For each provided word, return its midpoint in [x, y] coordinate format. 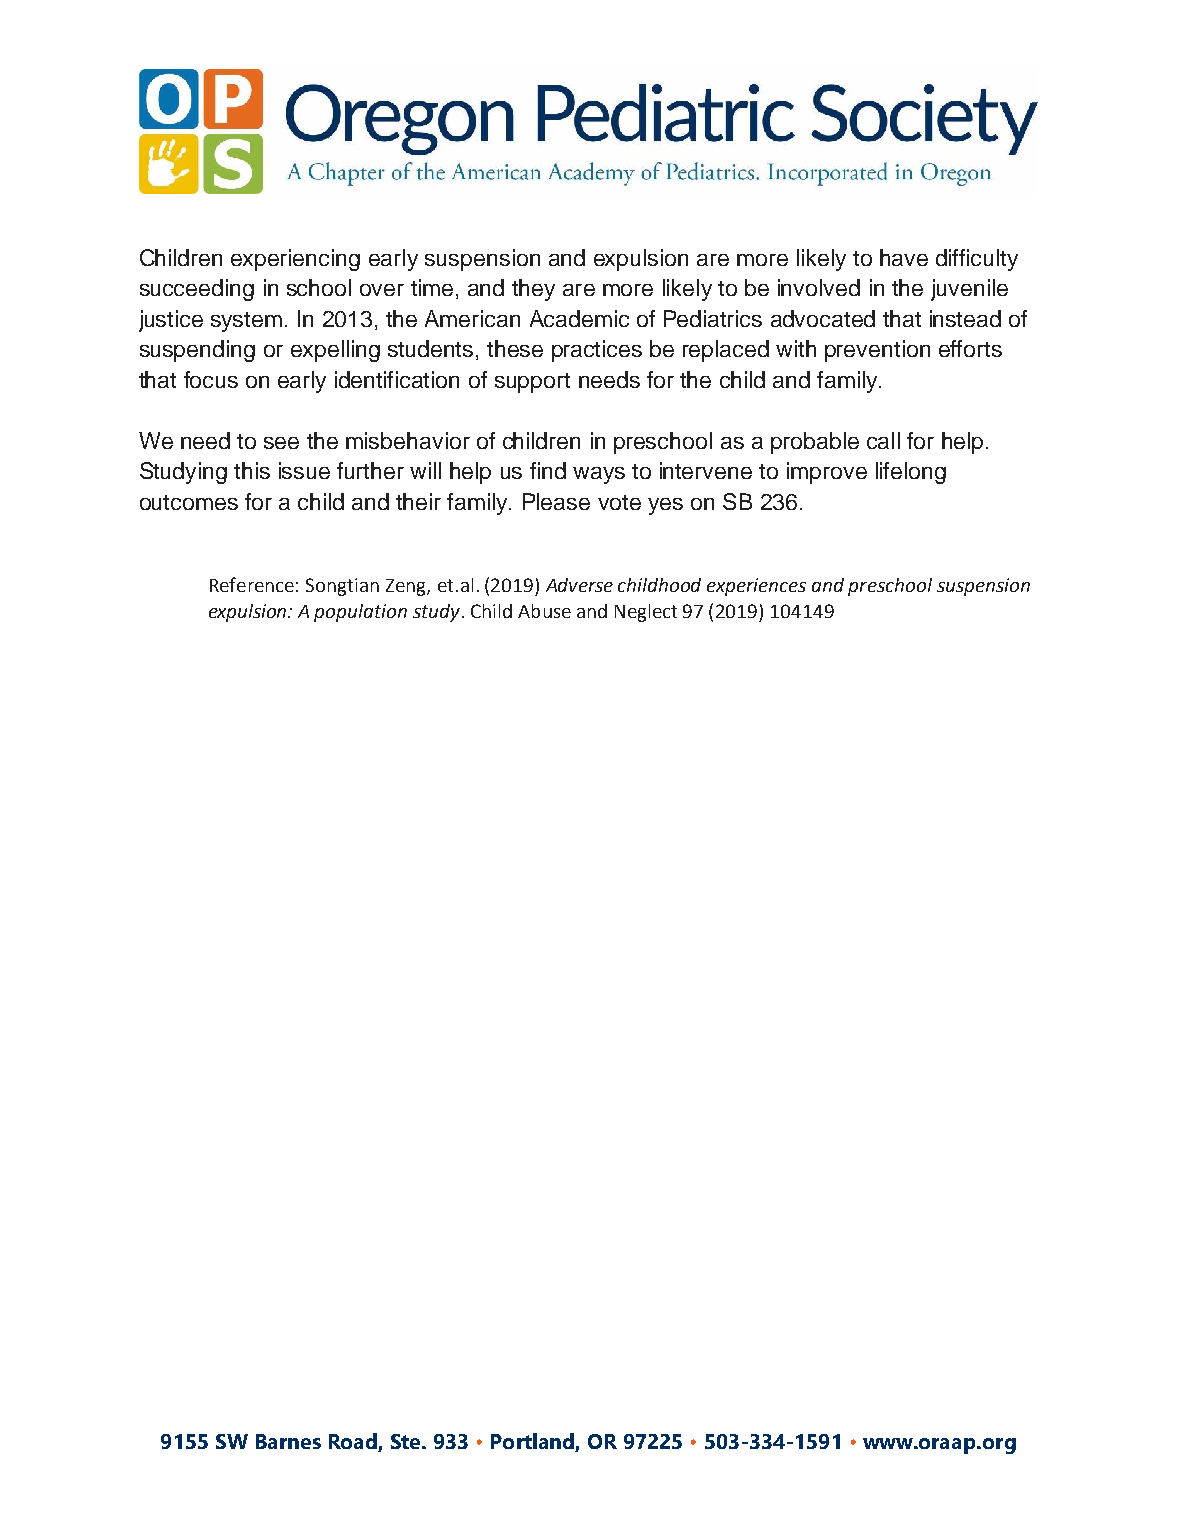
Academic [579, 318]
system [246, 322]
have [904, 257]
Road [353, 1441]
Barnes [288, 1441]
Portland [532, 1441]
